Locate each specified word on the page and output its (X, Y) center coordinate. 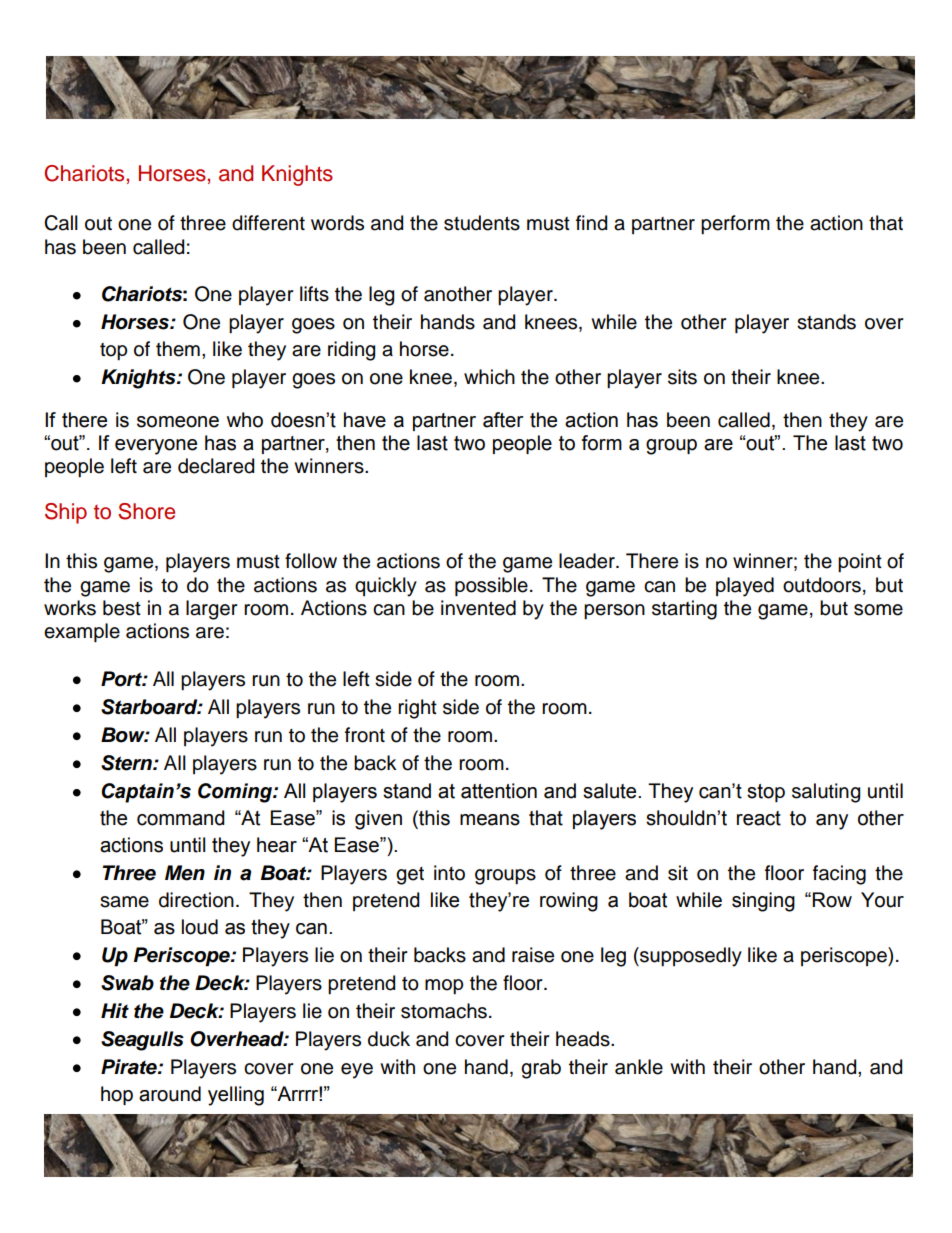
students (482, 223)
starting (684, 610)
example (82, 632)
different (268, 223)
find (591, 223)
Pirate (130, 1067)
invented (478, 608)
